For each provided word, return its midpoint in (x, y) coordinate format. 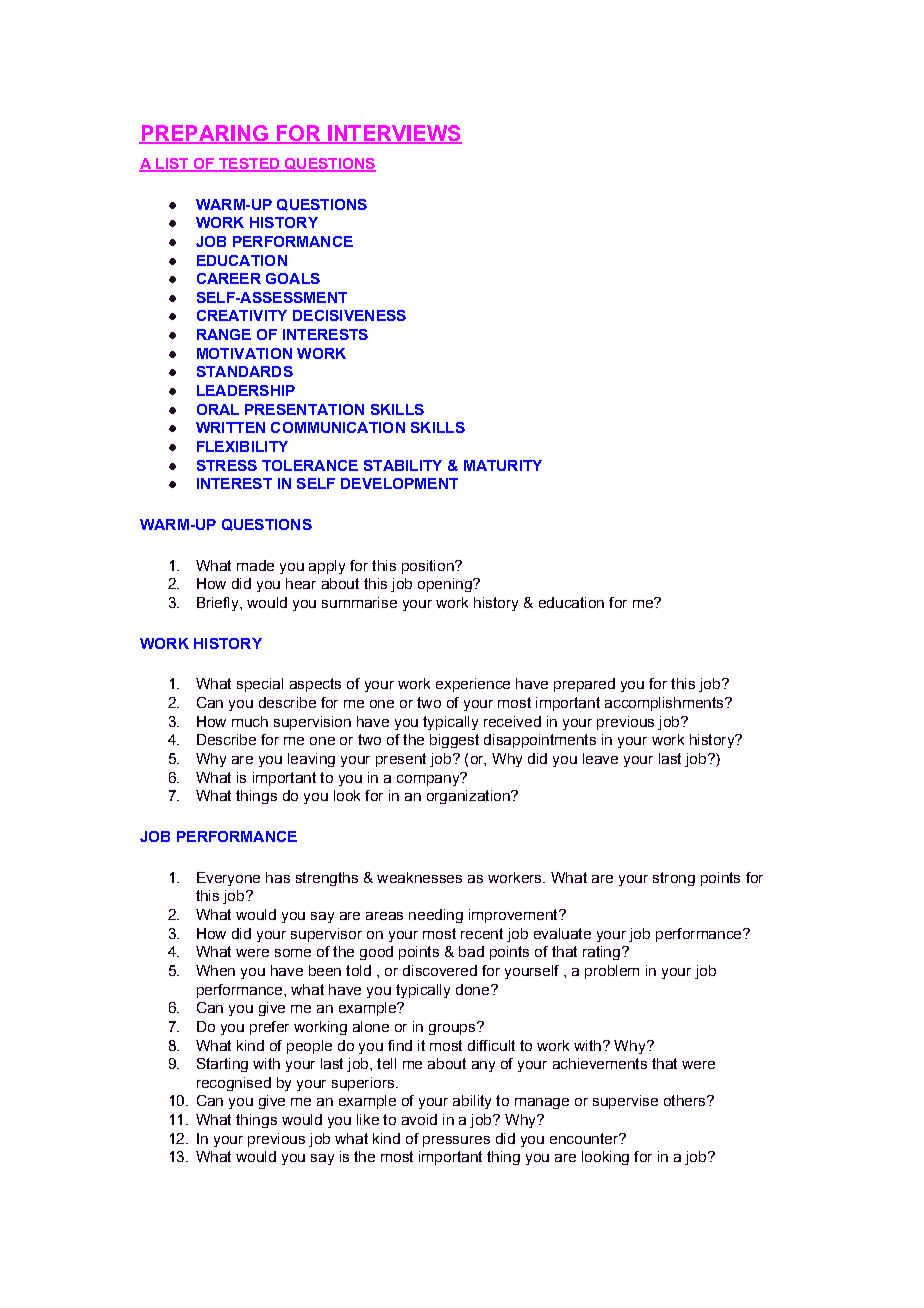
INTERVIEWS (394, 134)
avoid (419, 1119)
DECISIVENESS (349, 315)
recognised (234, 1084)
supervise (625, 1102)
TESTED (249, 165)
